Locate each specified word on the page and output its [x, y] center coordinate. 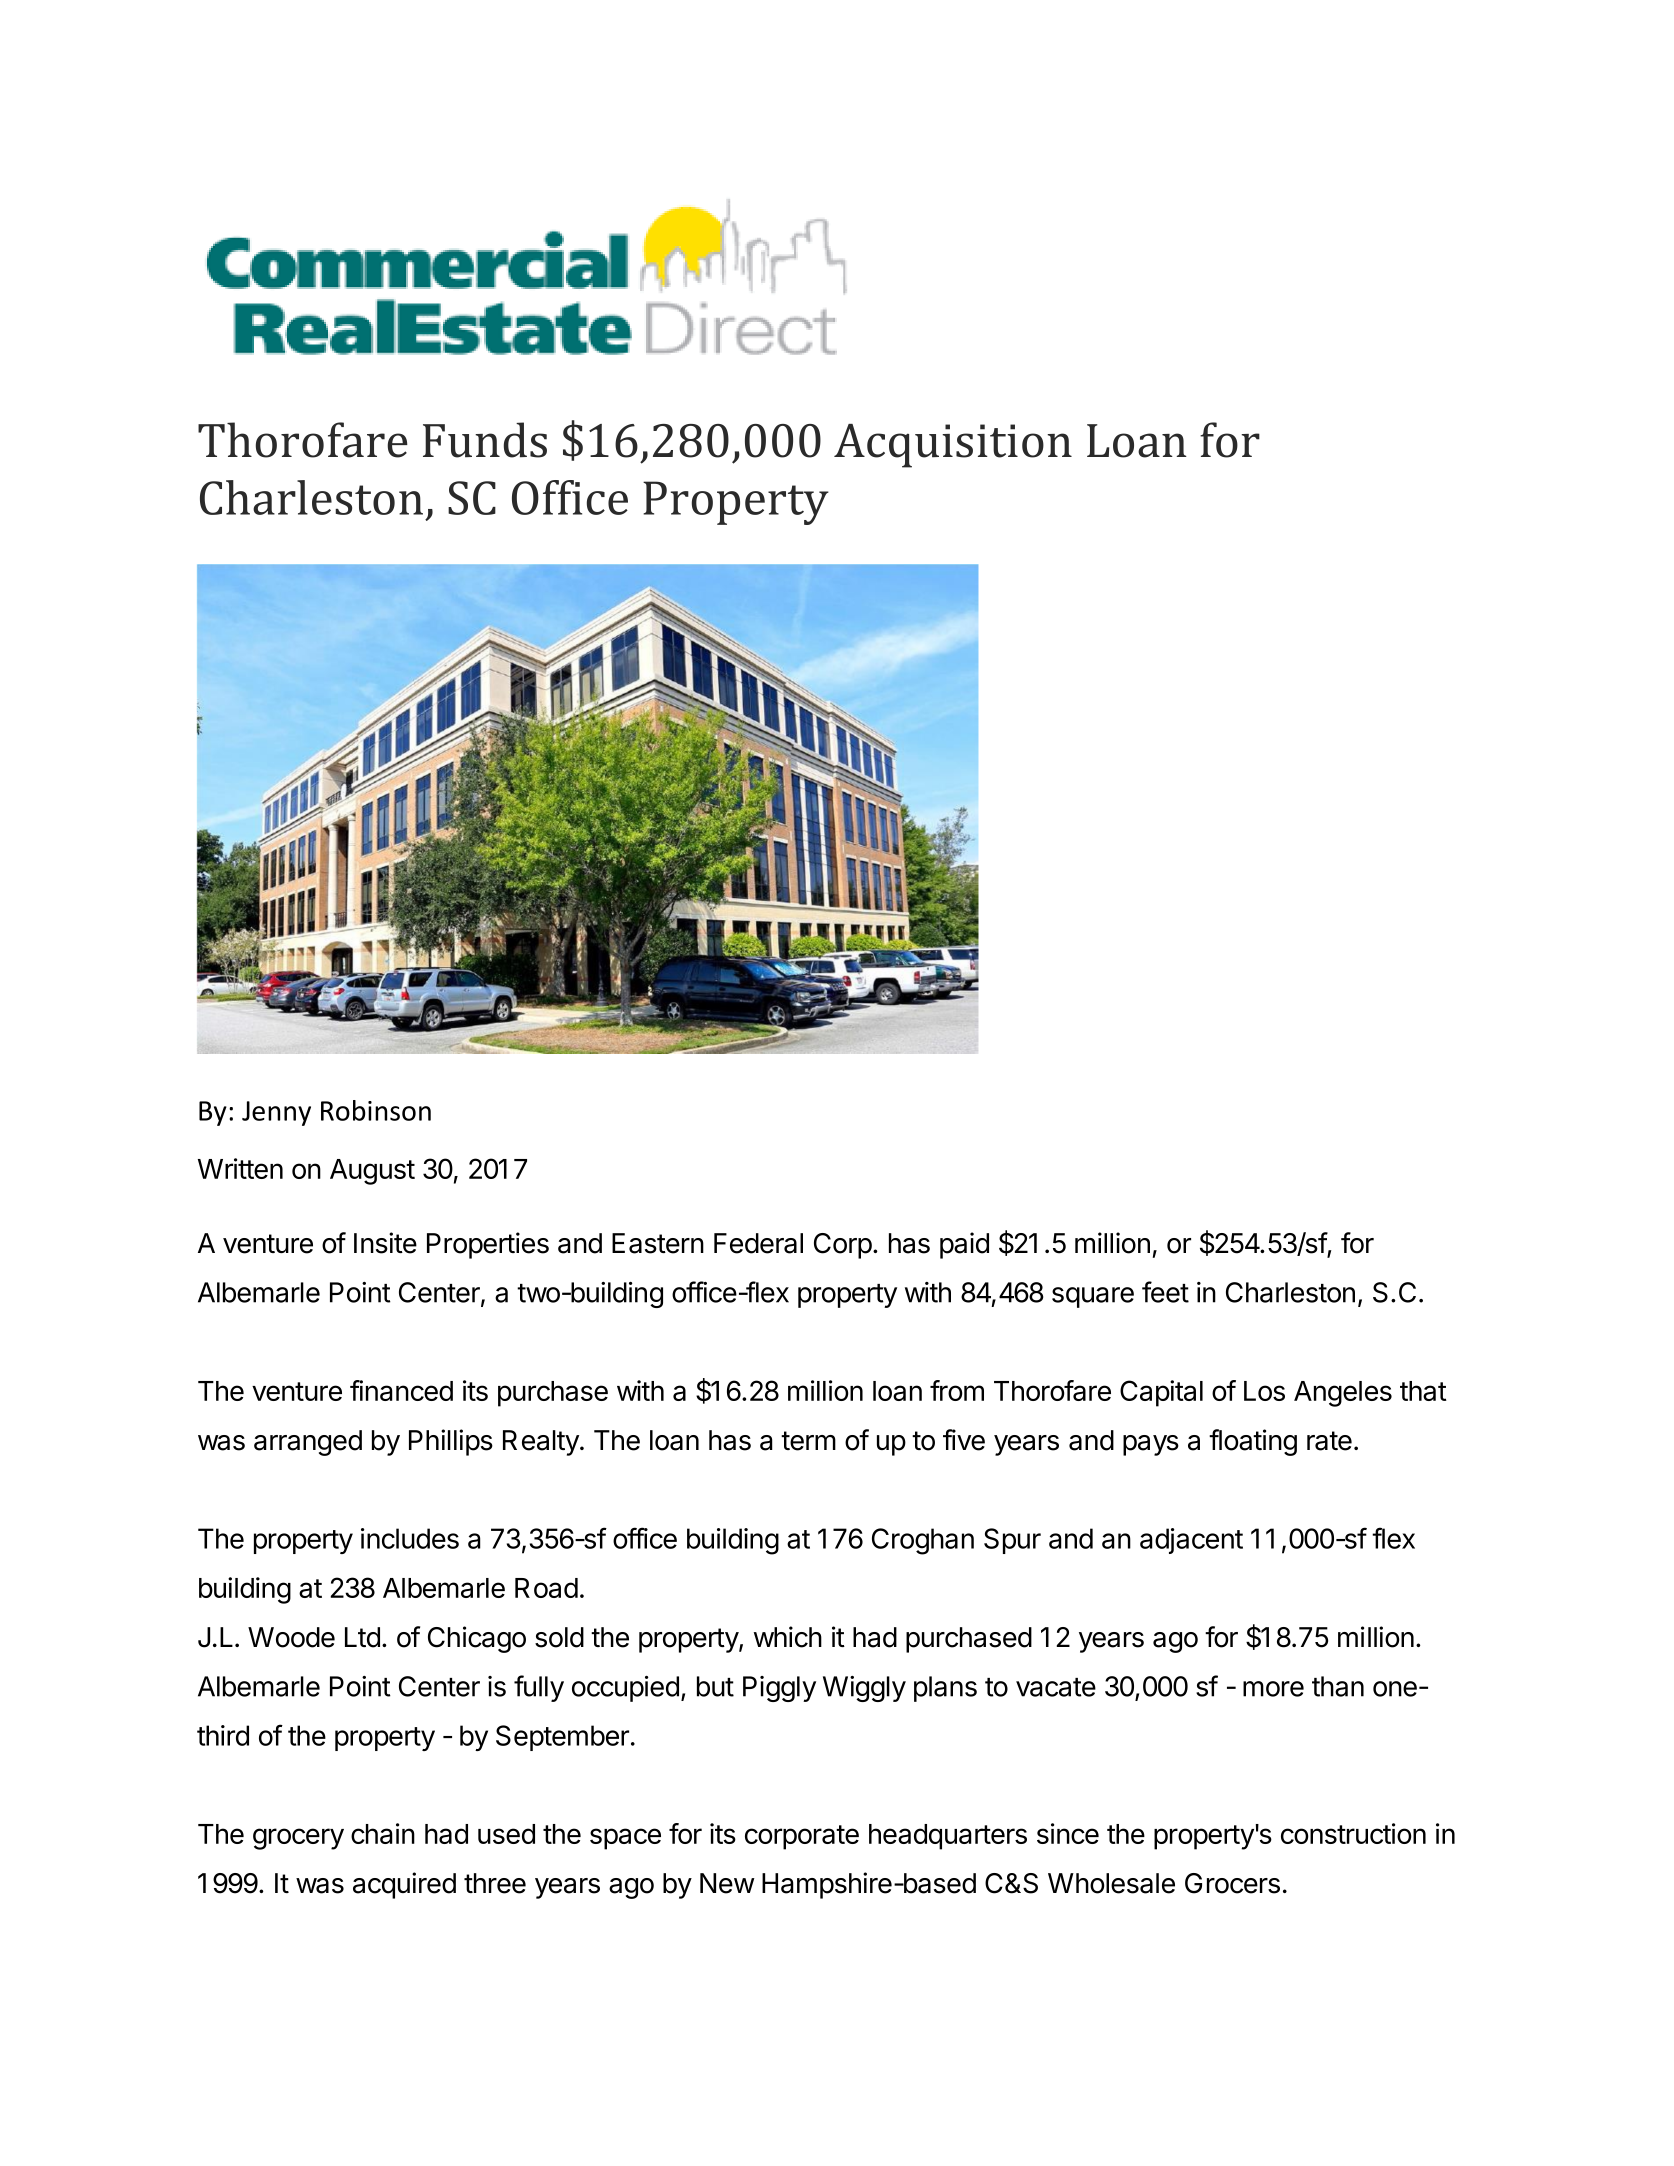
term [808, 1441]
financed [401, 1390]
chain [383, 1833]
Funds [485, 440]
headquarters [948, 1837]
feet [1165, 1292]
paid [964, 1245]
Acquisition [953, 446]
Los [1264, 1391]
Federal [758, 1243]
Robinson [376, 1110]
